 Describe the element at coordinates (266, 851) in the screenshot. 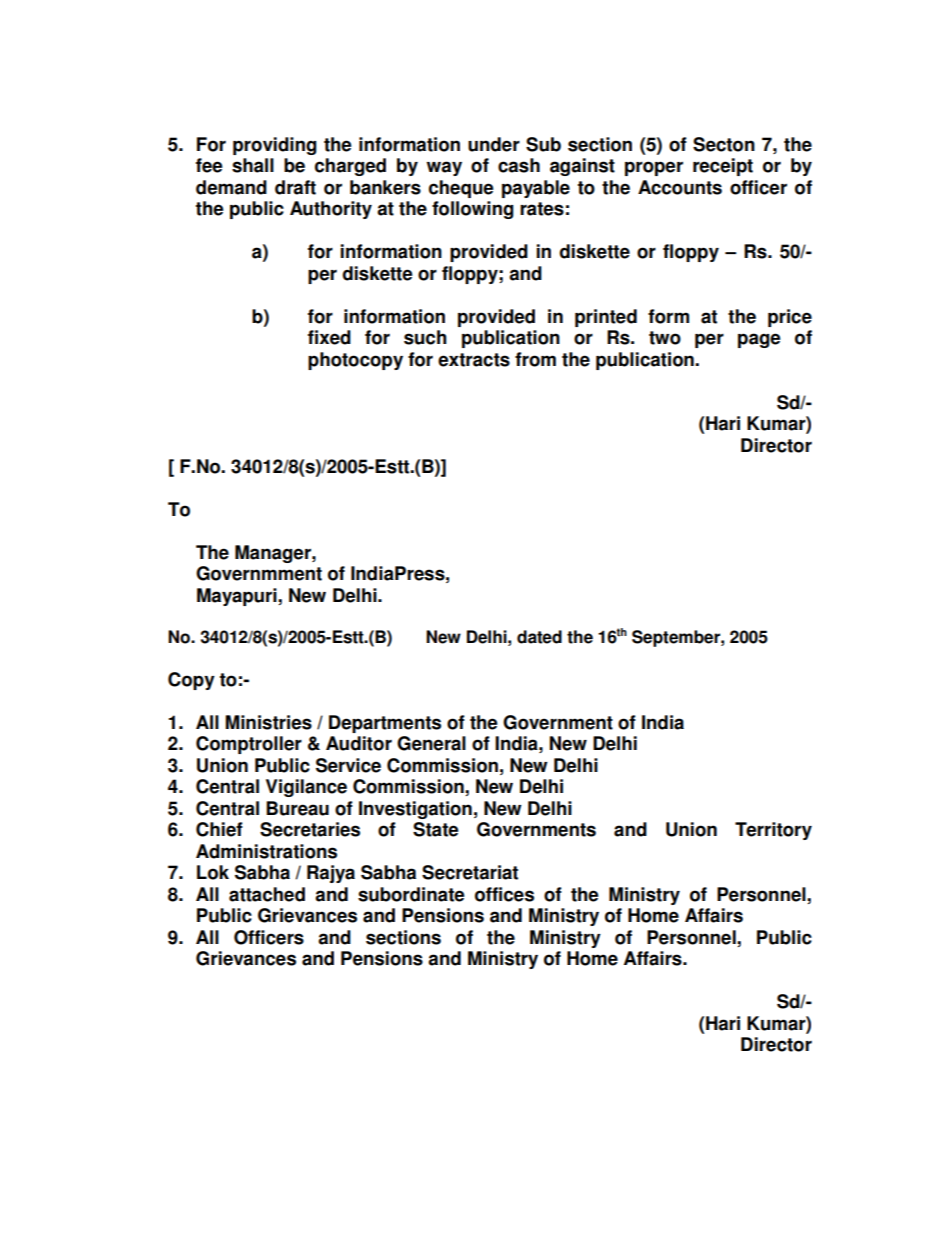

I see `Administrations` at that location.
